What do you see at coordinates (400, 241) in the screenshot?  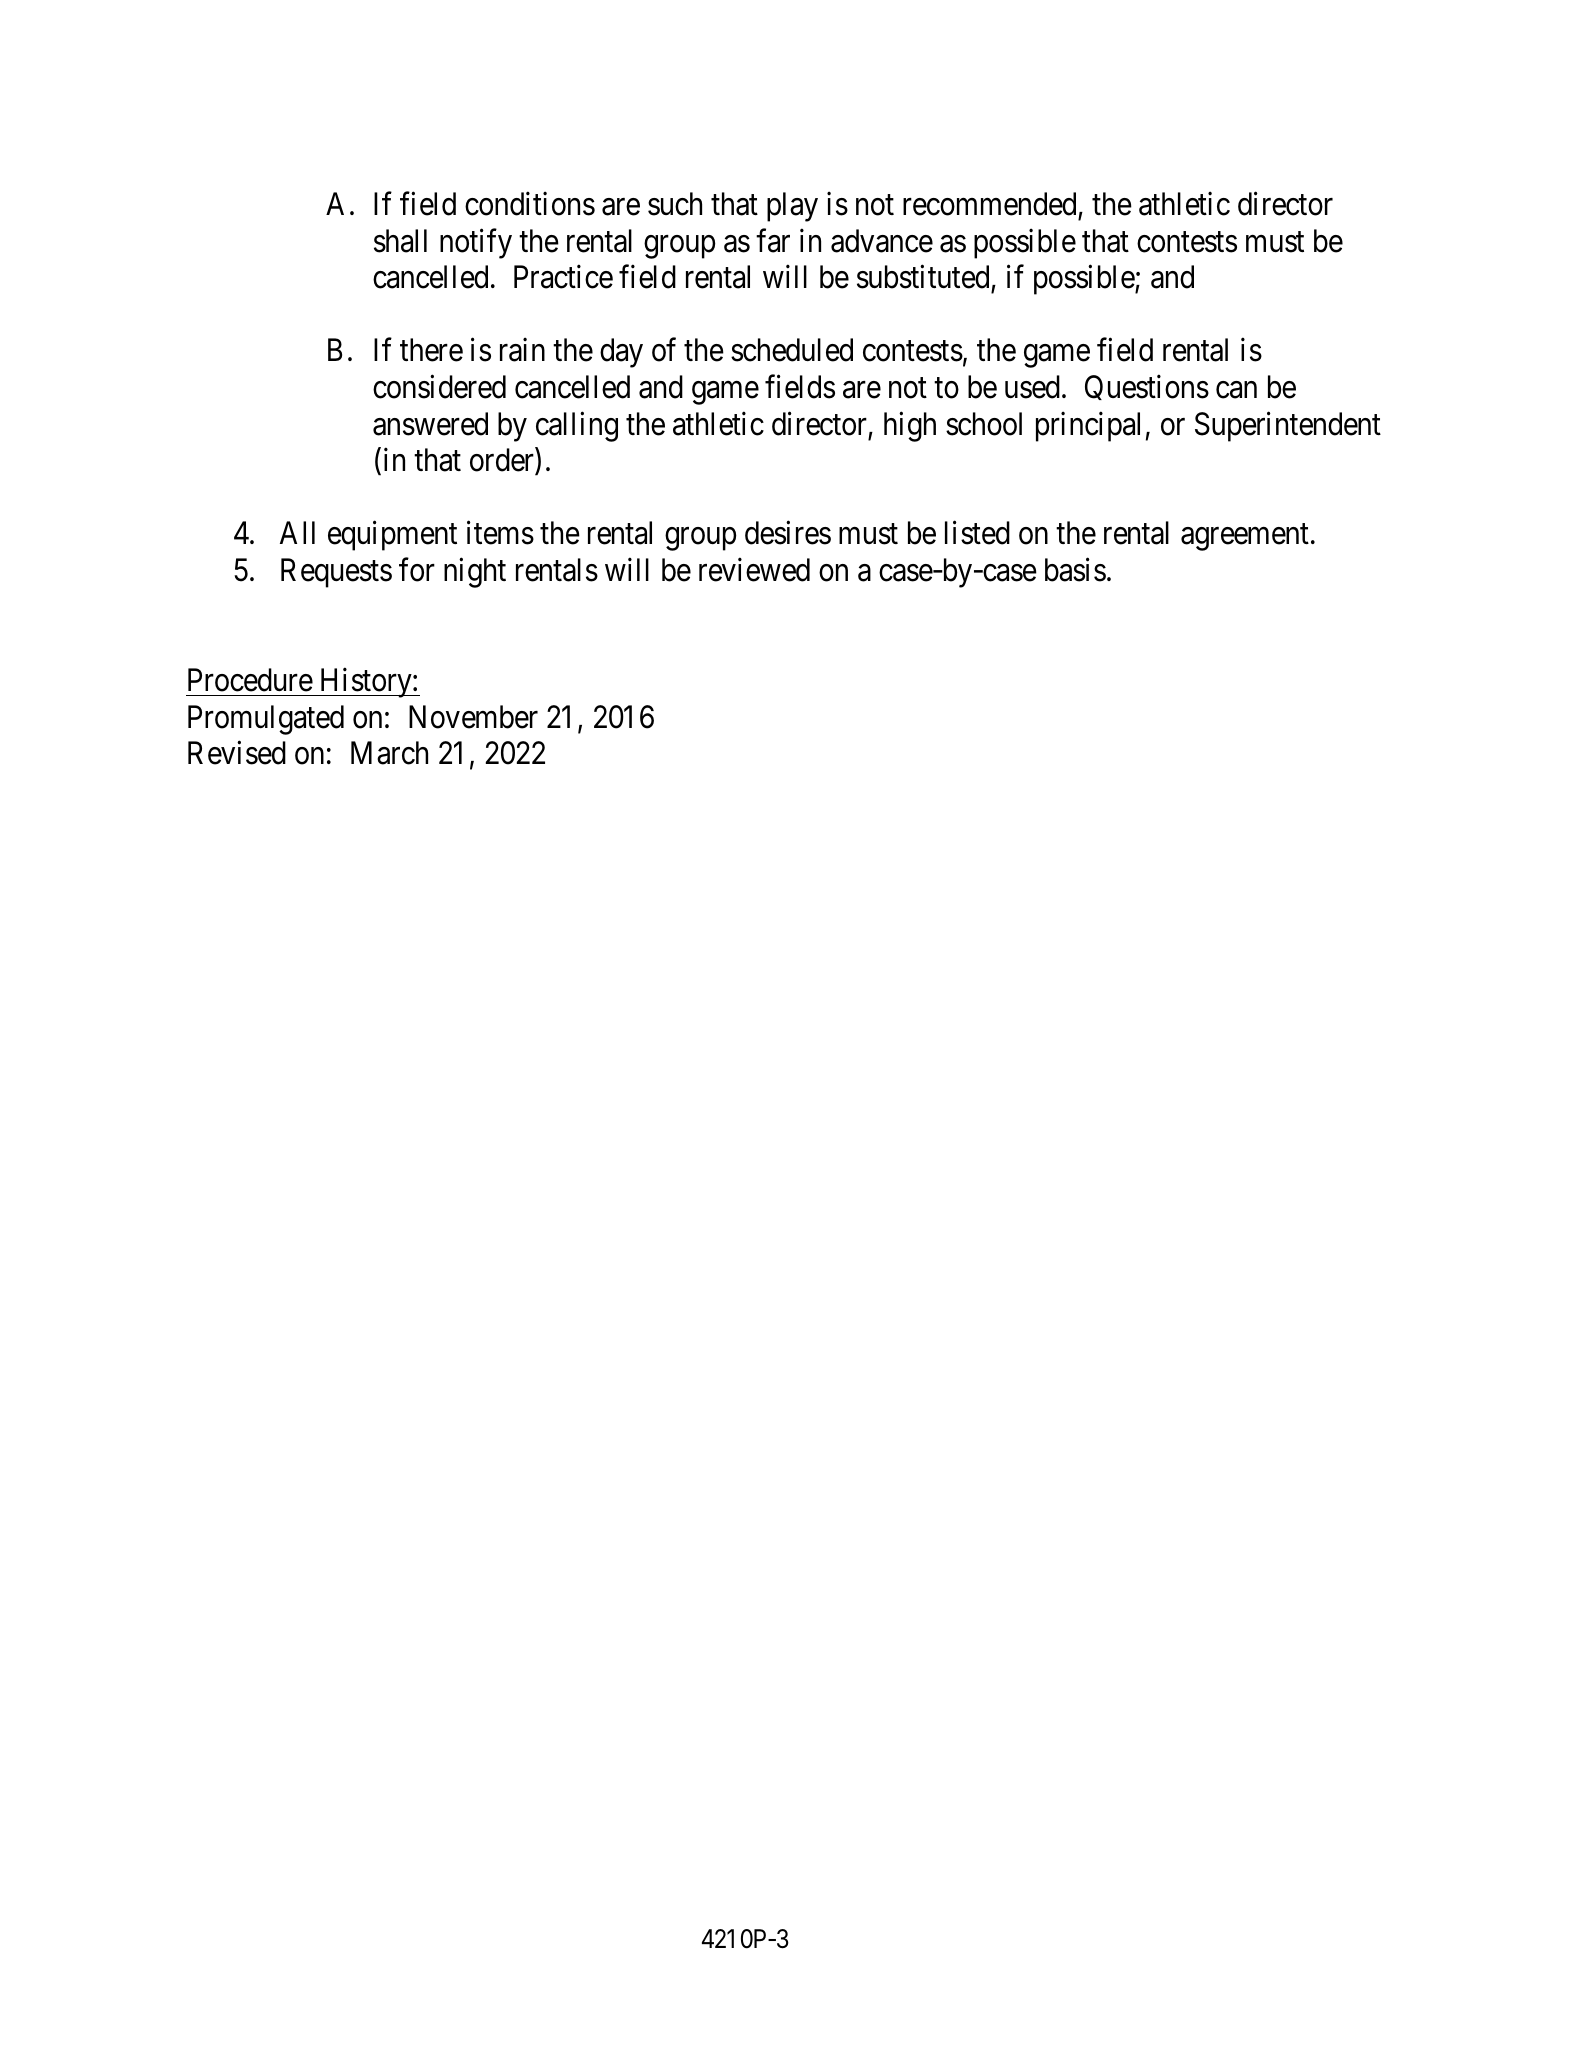 I see `shall` at bounding box center [400, 241].
